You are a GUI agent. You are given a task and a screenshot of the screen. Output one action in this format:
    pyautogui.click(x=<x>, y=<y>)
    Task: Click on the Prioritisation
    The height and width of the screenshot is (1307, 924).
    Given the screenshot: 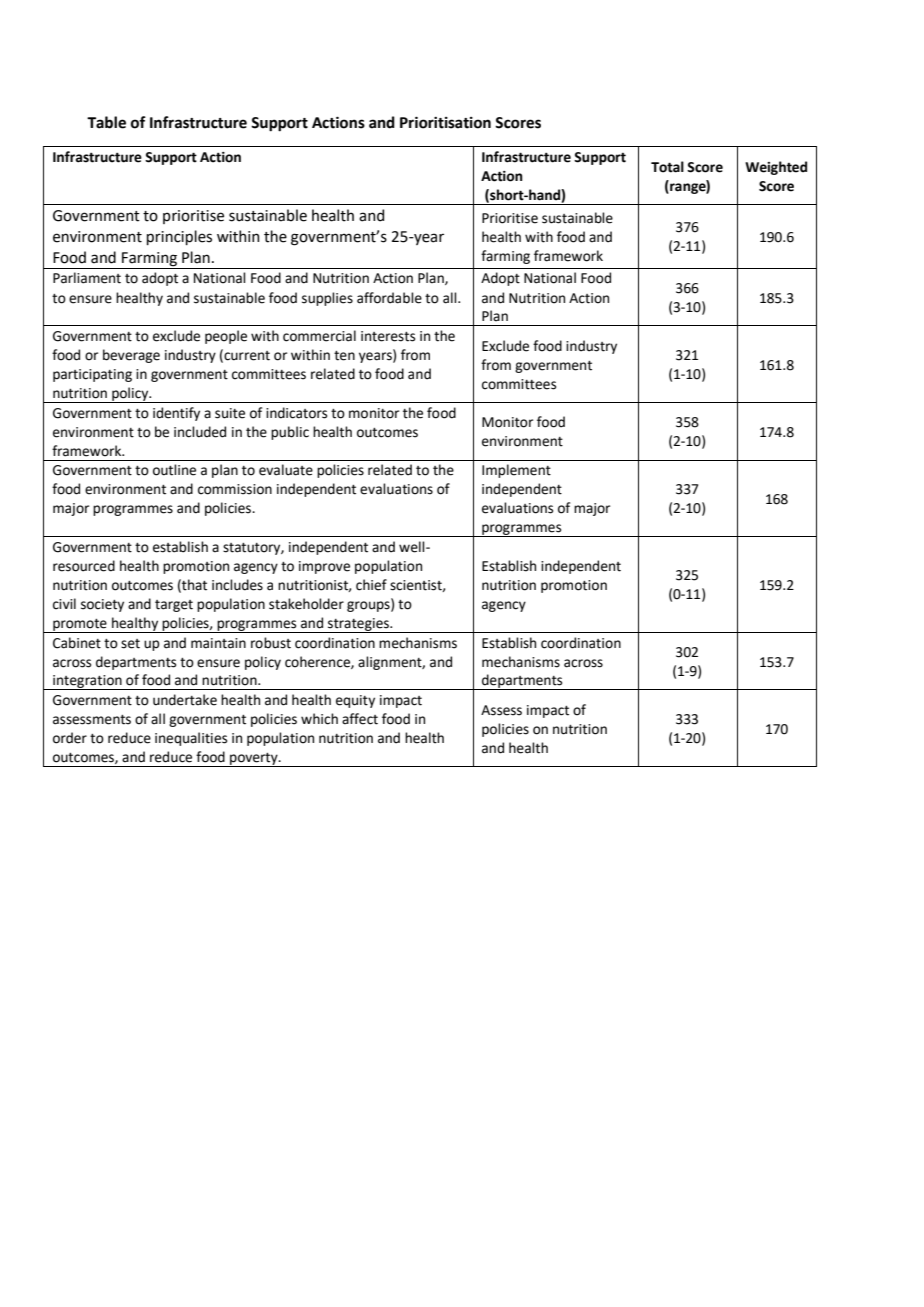 What is the action you would take?
    pyautogui.click(x=445, y=123)
